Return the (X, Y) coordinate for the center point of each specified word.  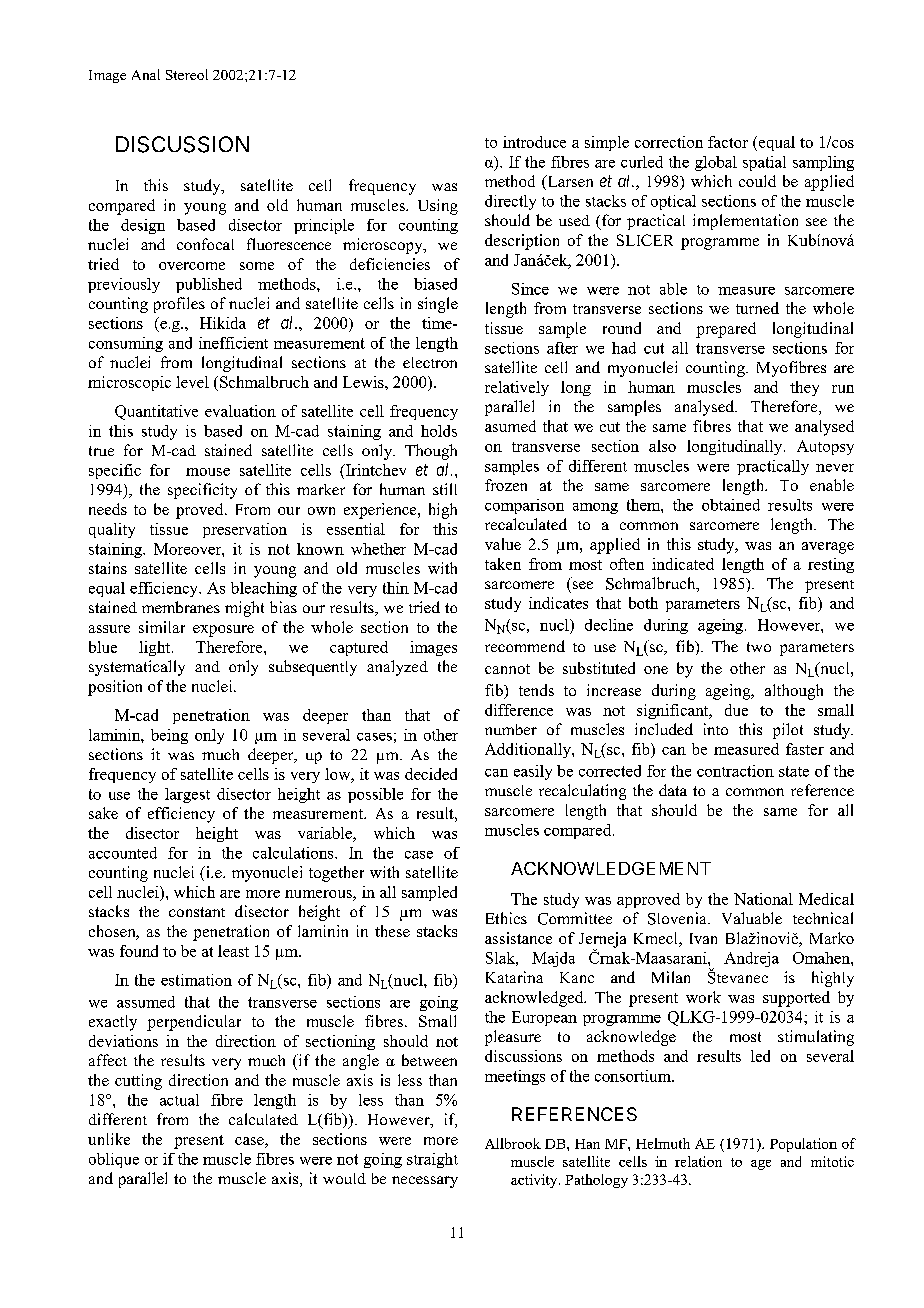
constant (197, 912)
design (143, 226)
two (759, 647)
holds (439, 431)
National (763, 899)
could (757, 181)
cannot (507, 669)
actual (179, 1100)
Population (803, 1145)
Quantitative (156, 412)
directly (510, 202)
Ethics (506, 918)
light (156, 648)
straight (432, 1160)
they (804, 388)
